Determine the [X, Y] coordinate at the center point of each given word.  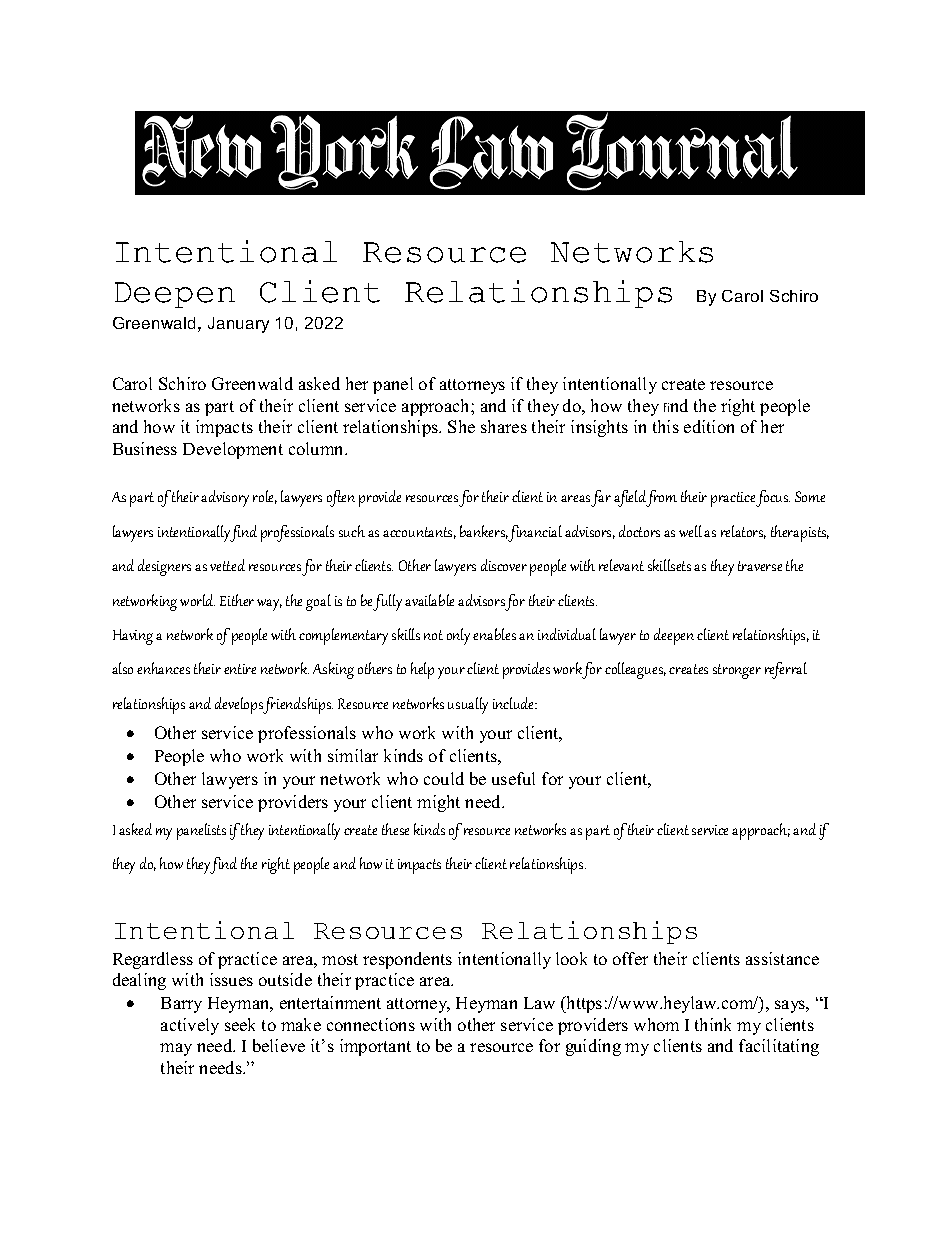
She [461, 426]
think [713, 1024]
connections [371, 1024]
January [238, 325]
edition [709, 426]
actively [190, 1026]
